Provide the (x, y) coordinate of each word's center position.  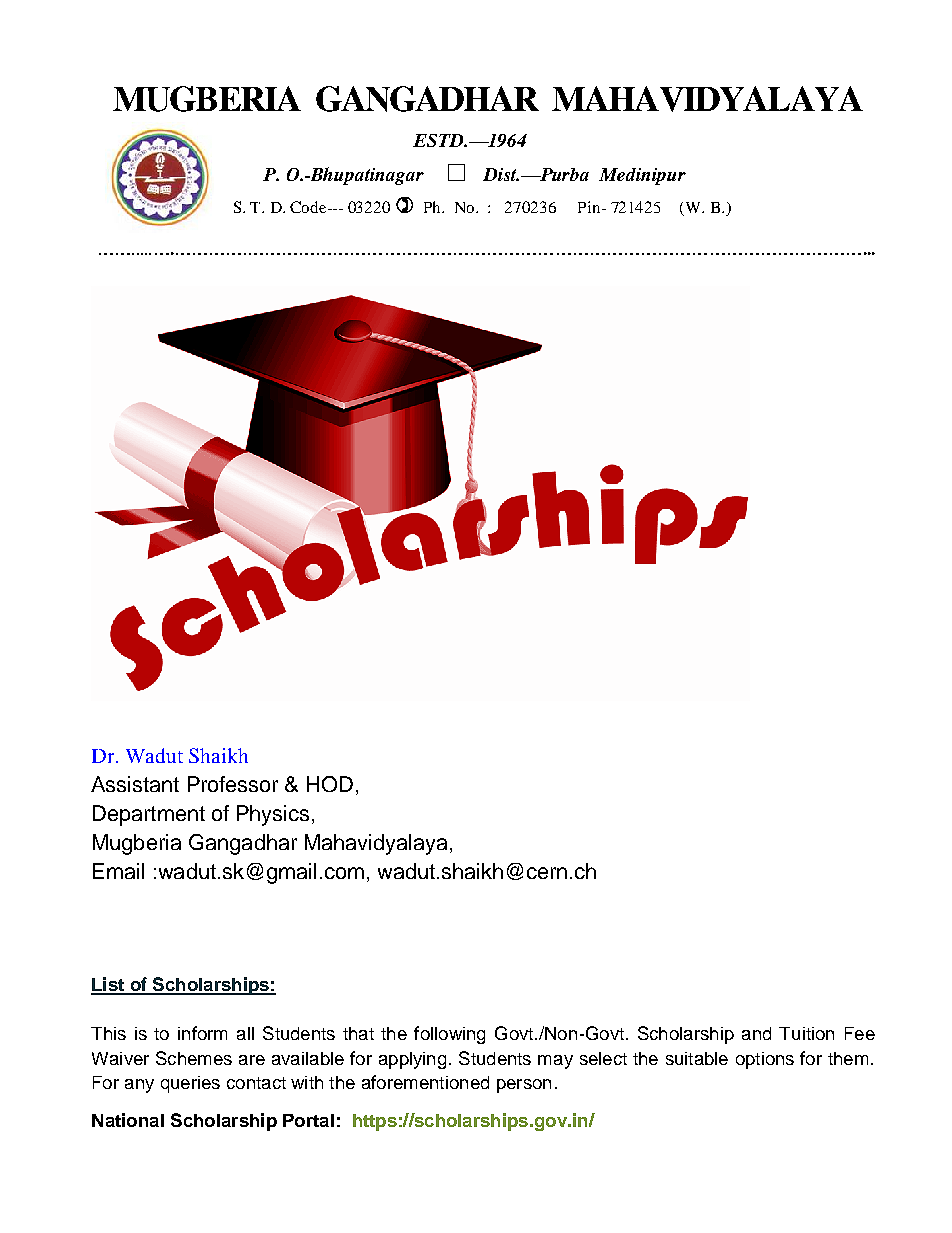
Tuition (806, 1033)
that (358, 1033)
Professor (233, 784)
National (128, 1120)
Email (118, 871)
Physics (273, 815)
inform (202, 1033)
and (756, 1033)
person (524, 1086)
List (108, 985)
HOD (330, 784)
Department (149, 815)
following (449, 1035)
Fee (860, 1033)
